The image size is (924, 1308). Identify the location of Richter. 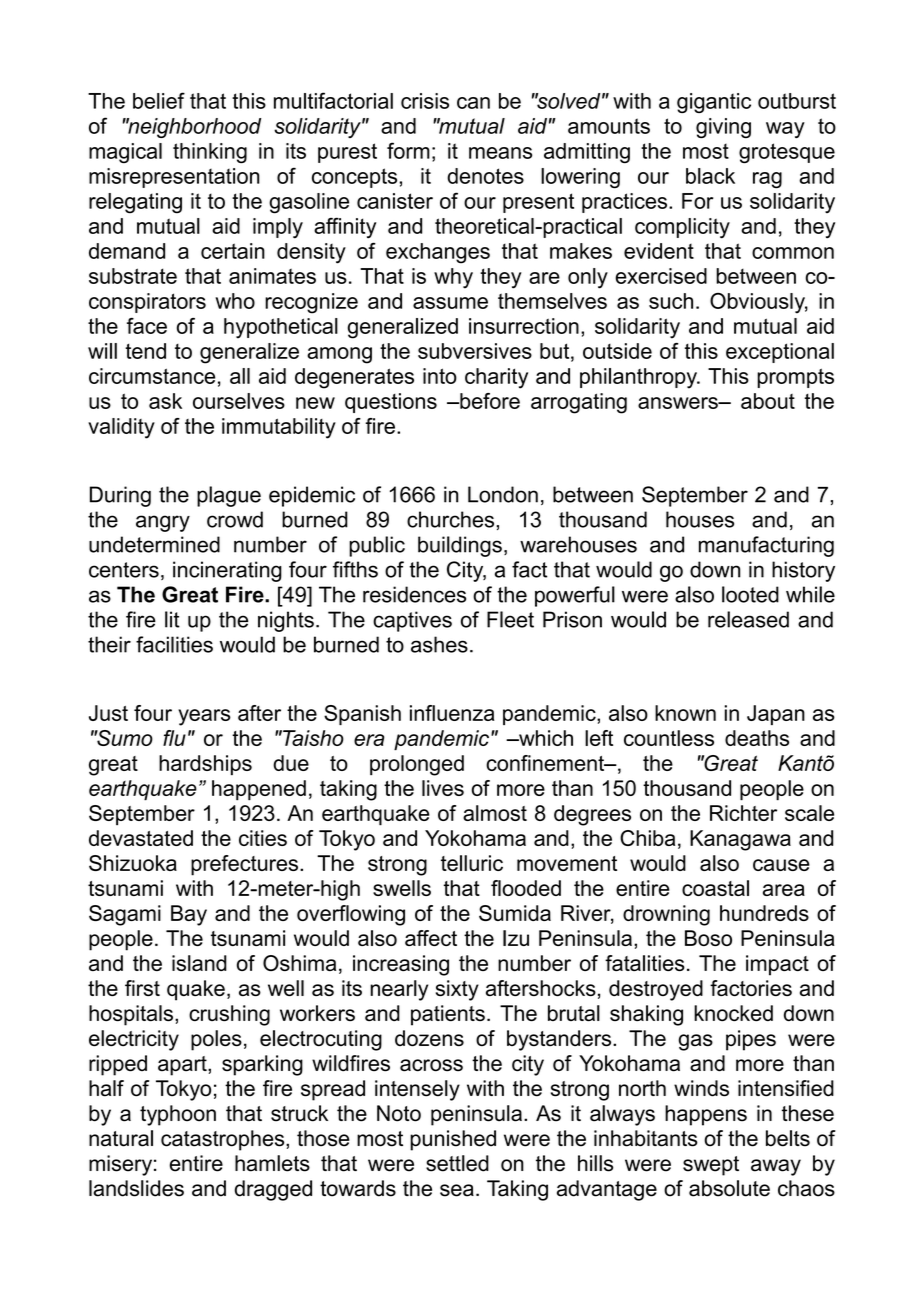
(743, 813).
